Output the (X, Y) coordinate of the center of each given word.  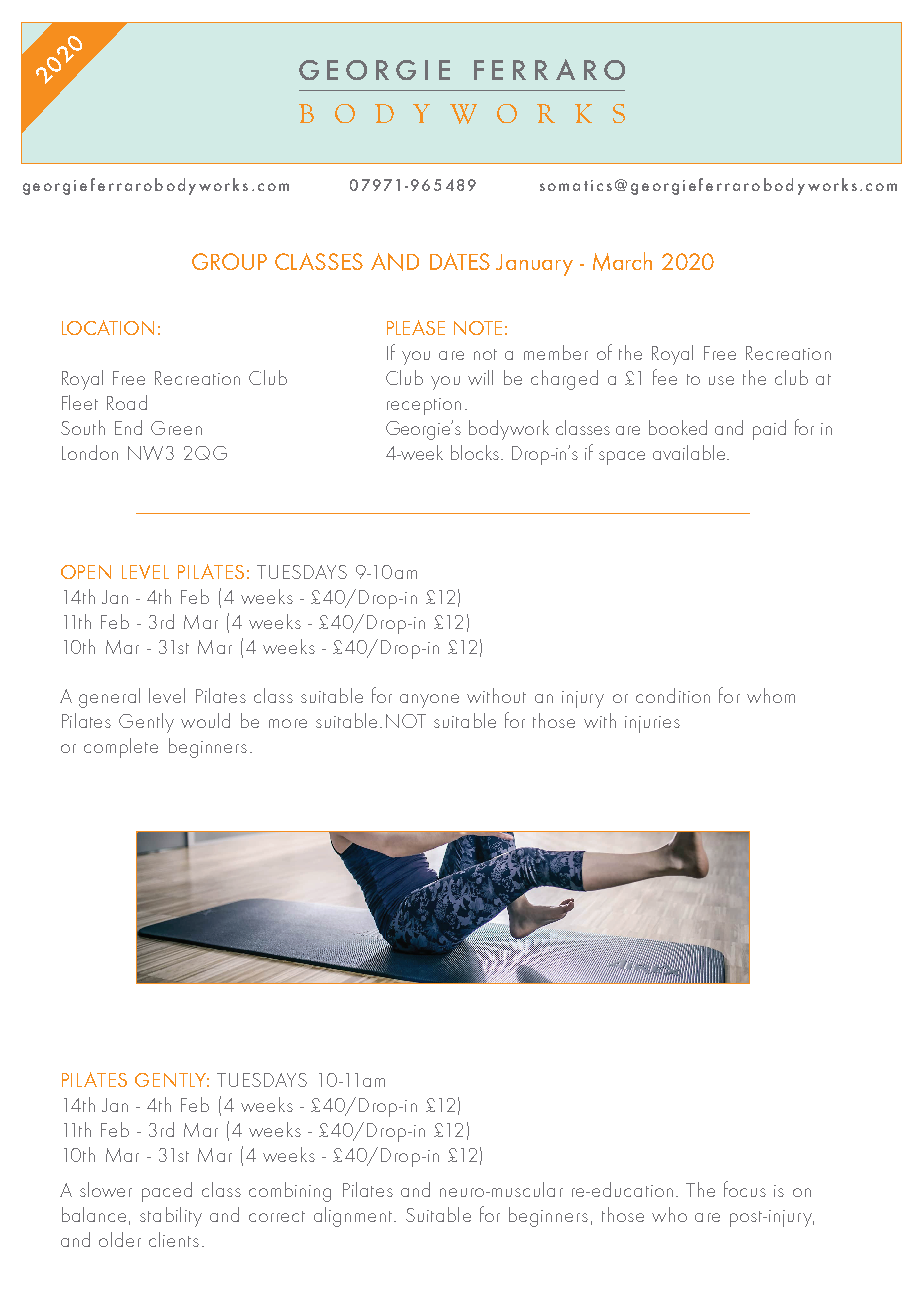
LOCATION (108, 327)
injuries (652, 724)
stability (171, 1217)
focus (745, 1189)
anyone (429, 701)
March (622, 261)
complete (121, 748)
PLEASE (416, 327)
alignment (354, 1217)
